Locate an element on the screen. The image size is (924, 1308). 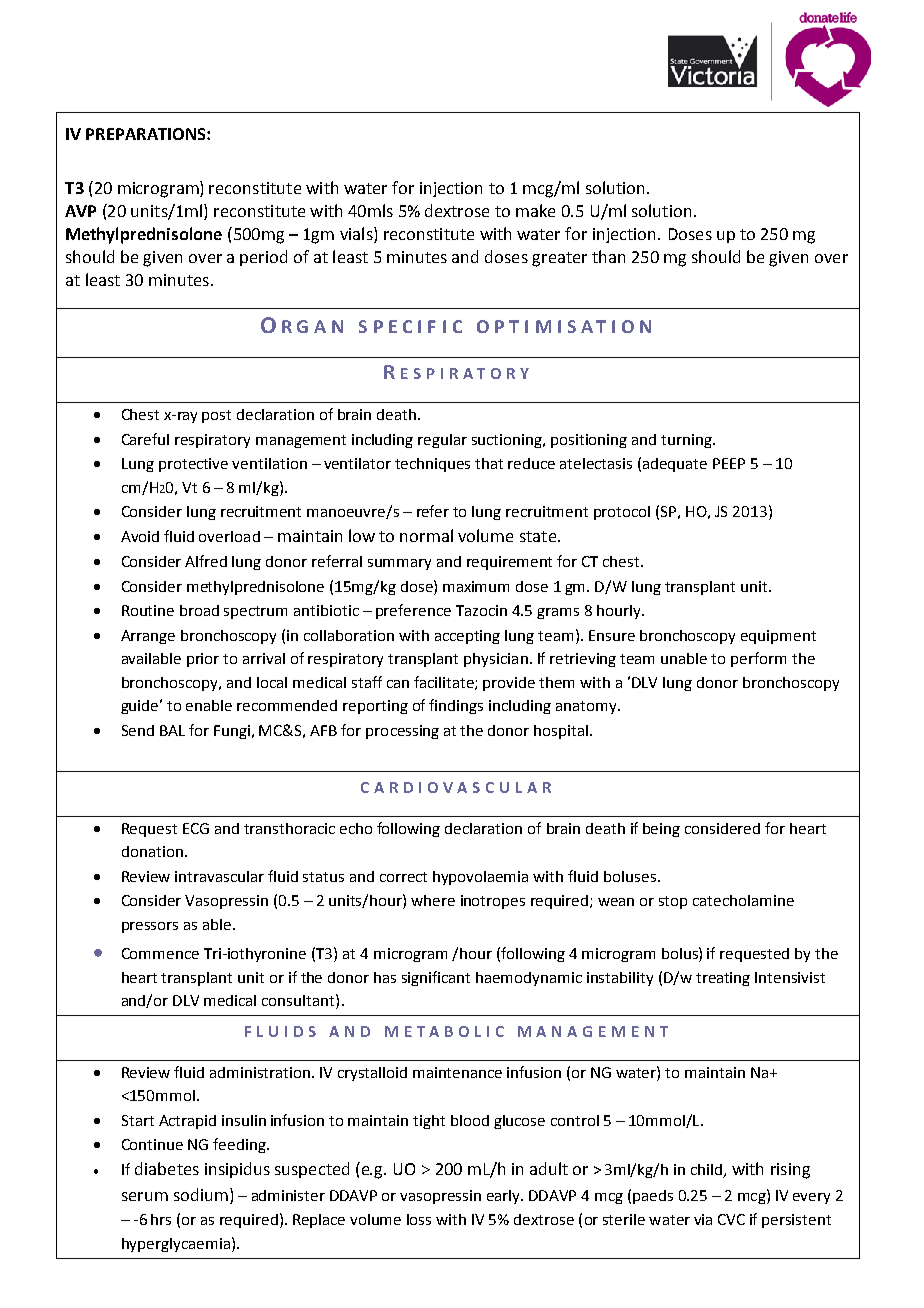
make is located at coordinates (535, 210).
